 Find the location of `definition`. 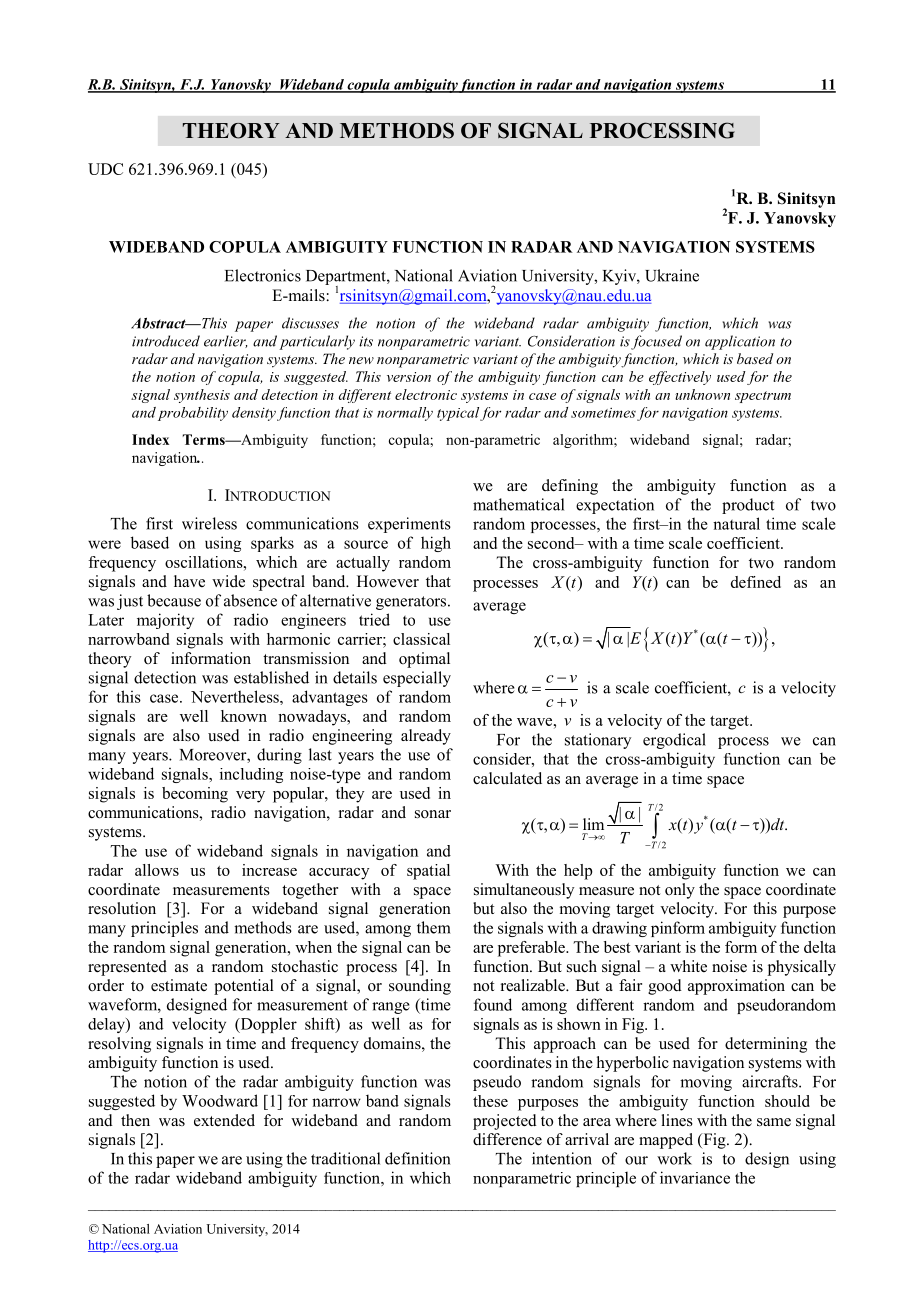

definition is located at coordinates (417, 1158).
